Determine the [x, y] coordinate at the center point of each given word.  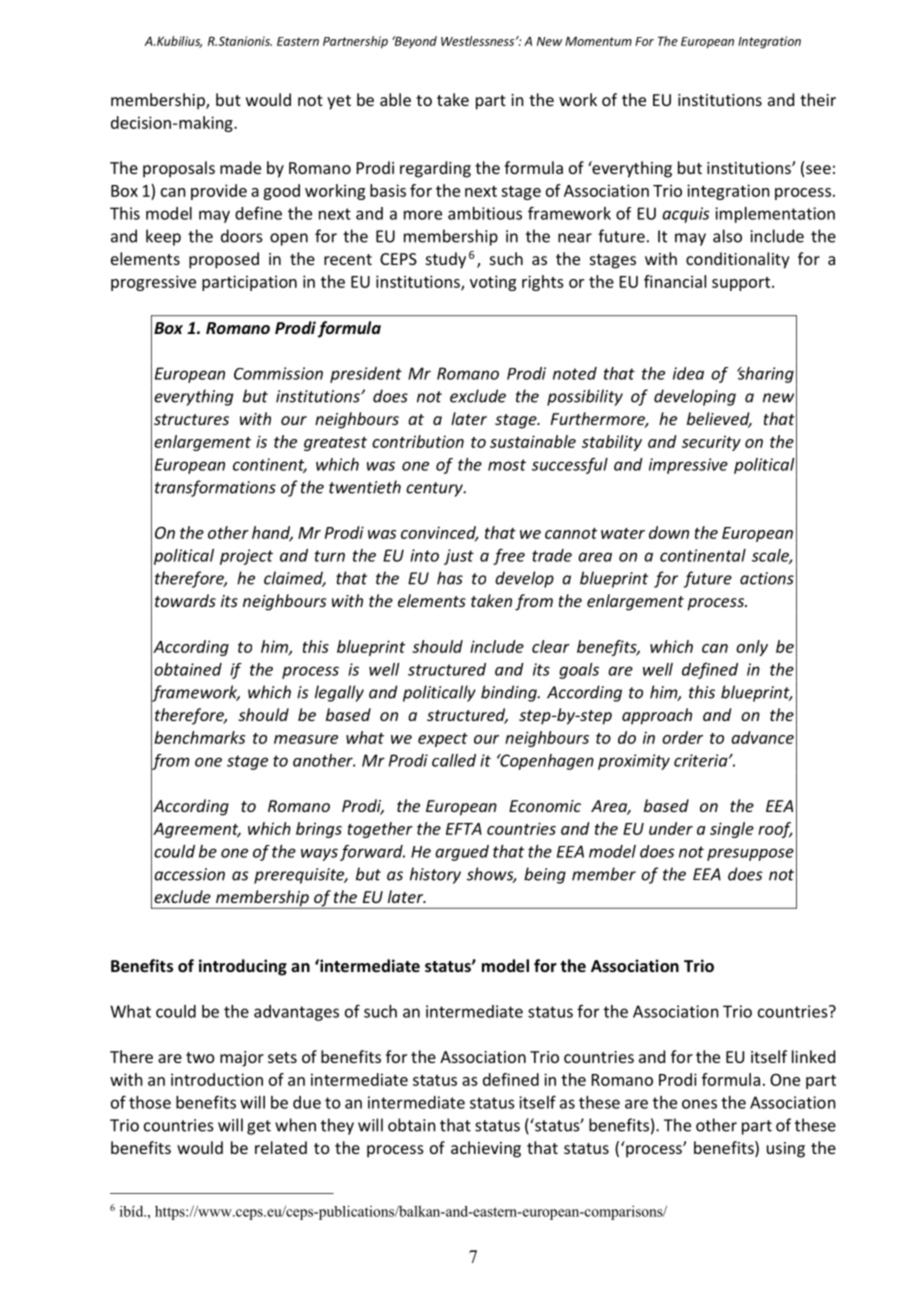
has [450, 578]
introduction [217, 1079]
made [240, 167]
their [818, 99]
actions [767, 578]
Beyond [414, 42]
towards [185, 600]
